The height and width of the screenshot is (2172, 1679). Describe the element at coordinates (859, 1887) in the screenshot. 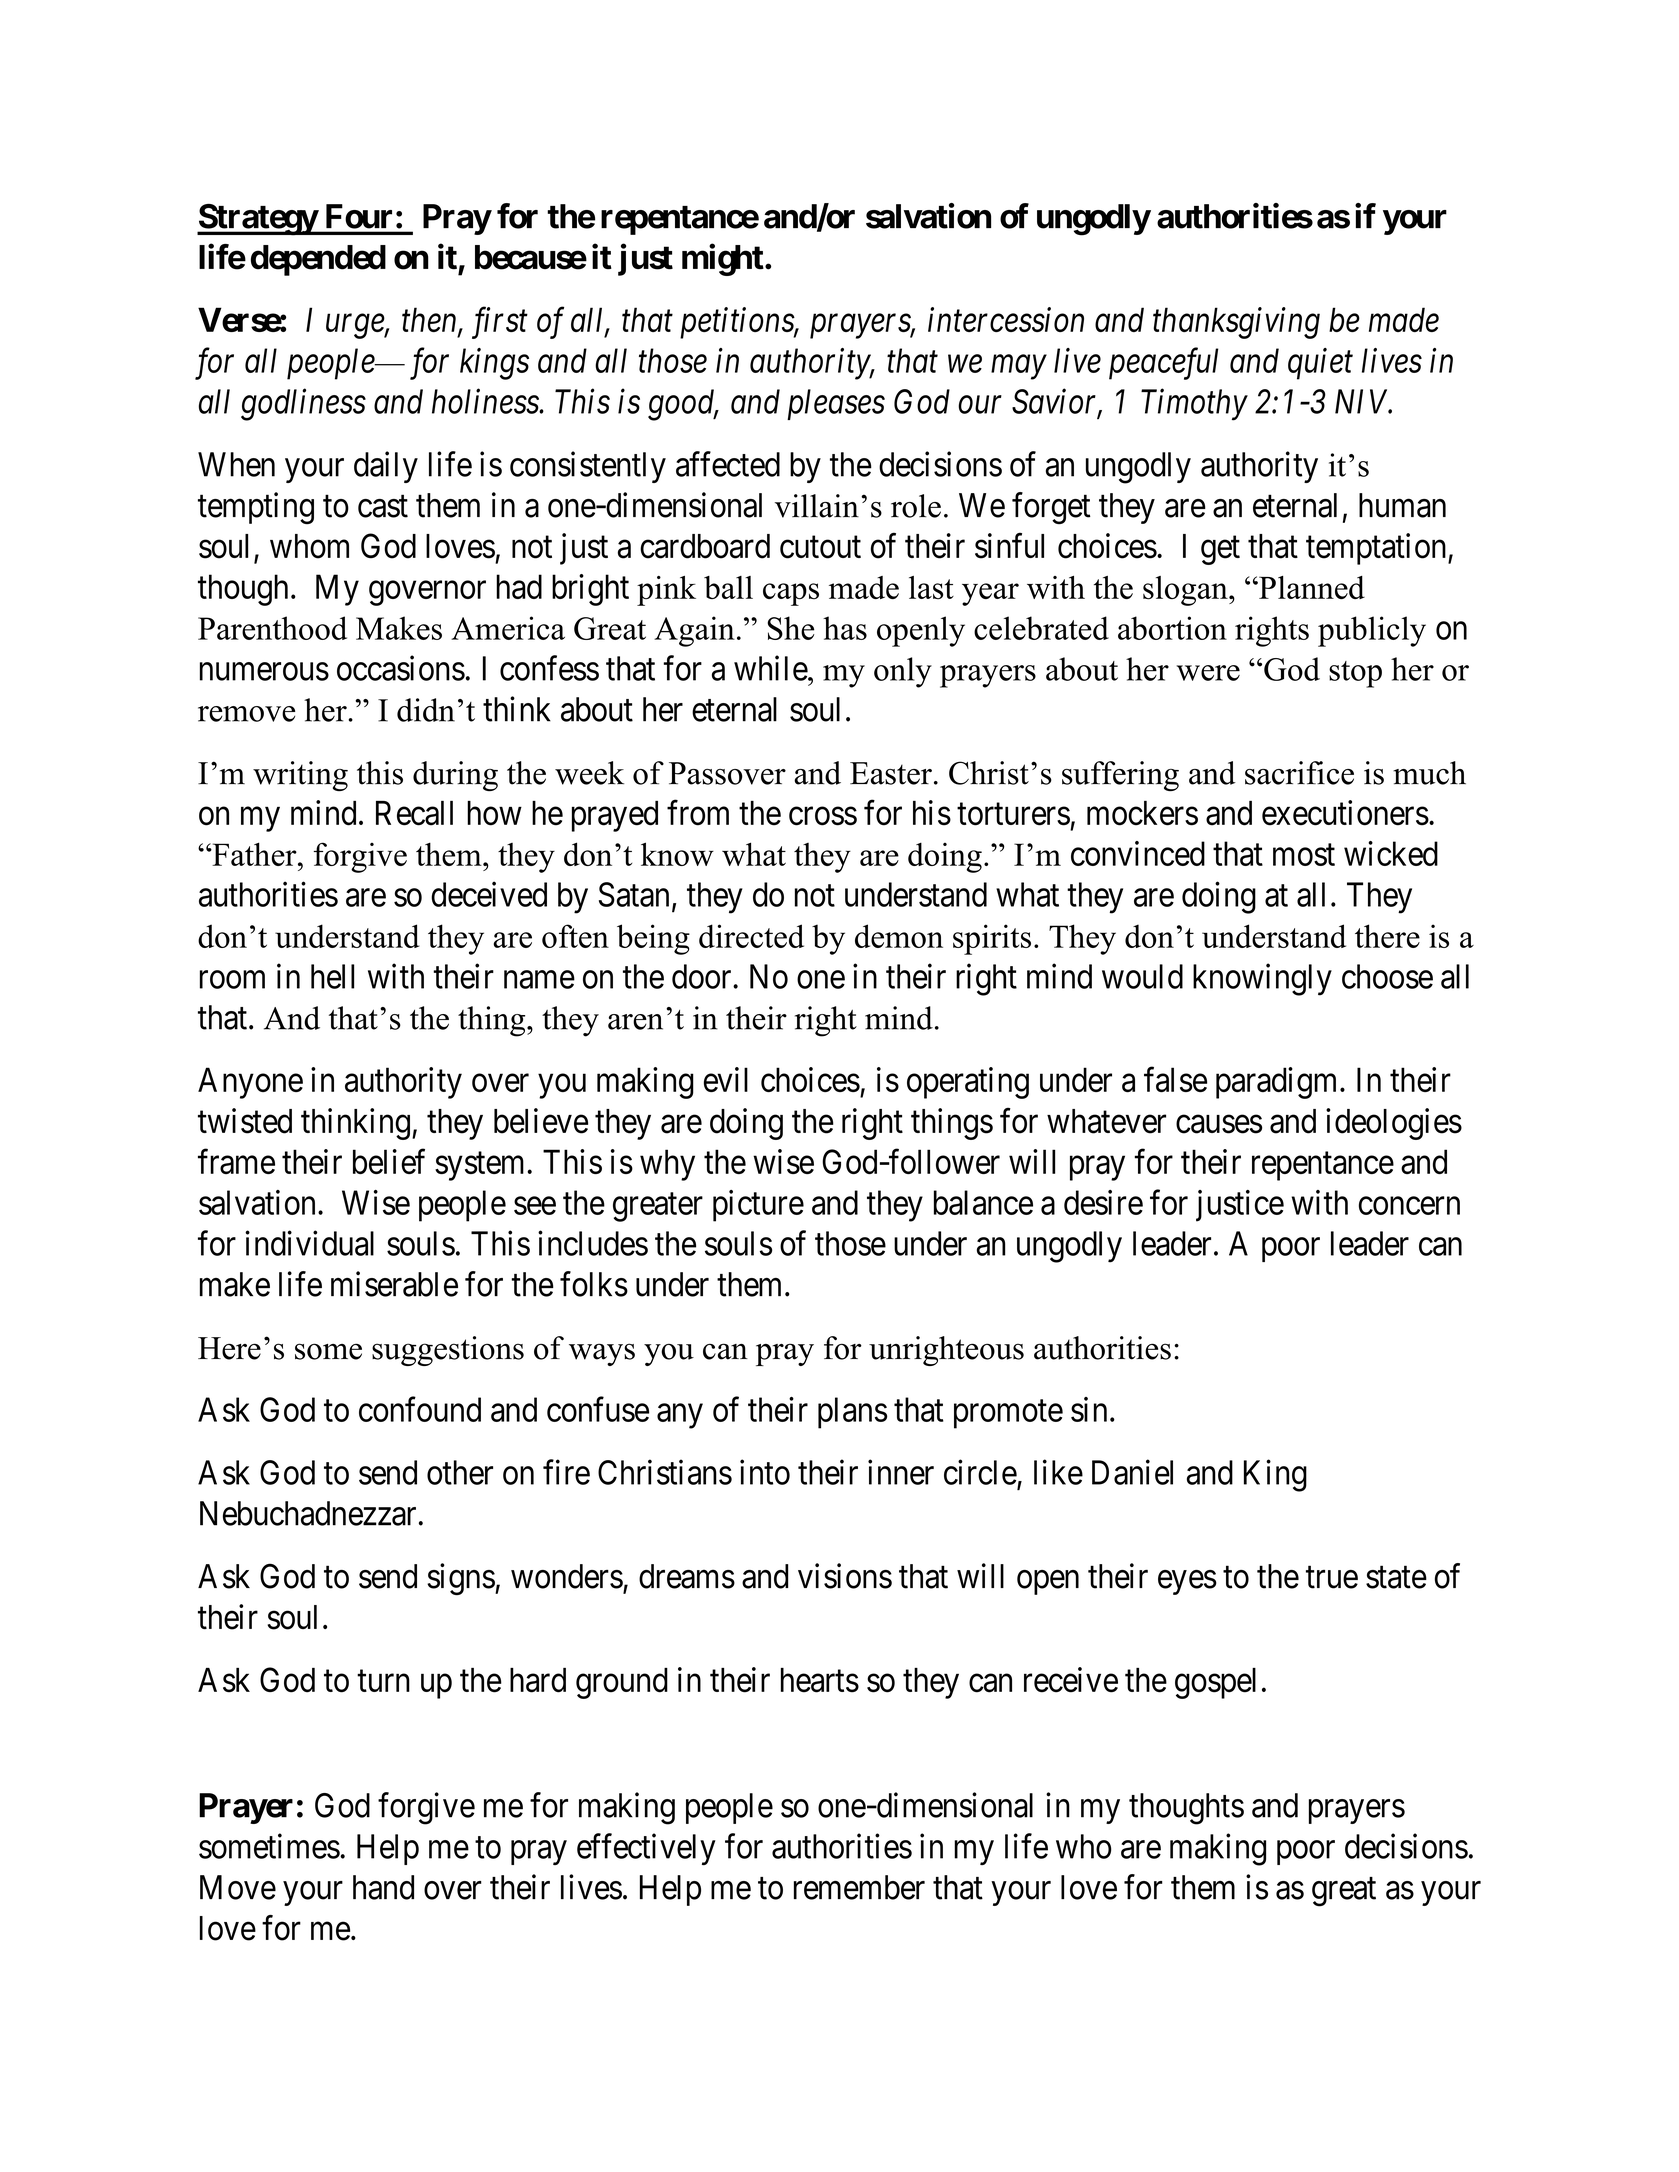

I see `remember` at that location.
